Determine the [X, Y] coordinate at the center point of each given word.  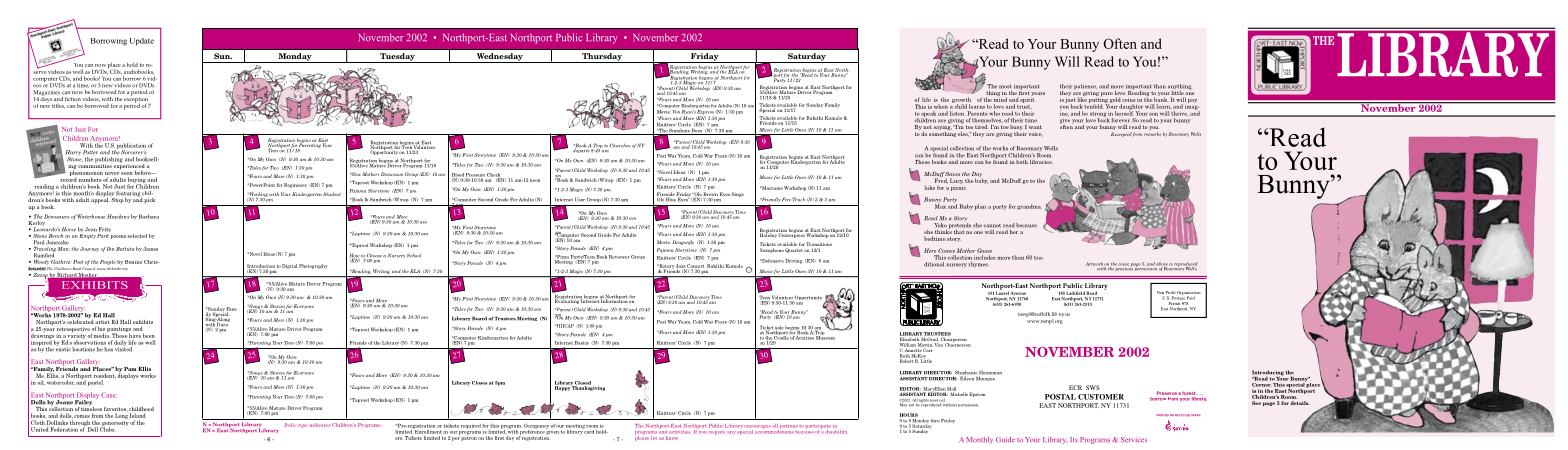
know [672, 436]
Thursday [602, 58]
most [1005, 87]
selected [137, 236]
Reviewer [619, 257]
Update [142, 42]
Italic [289, 425]
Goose [984, 250]
